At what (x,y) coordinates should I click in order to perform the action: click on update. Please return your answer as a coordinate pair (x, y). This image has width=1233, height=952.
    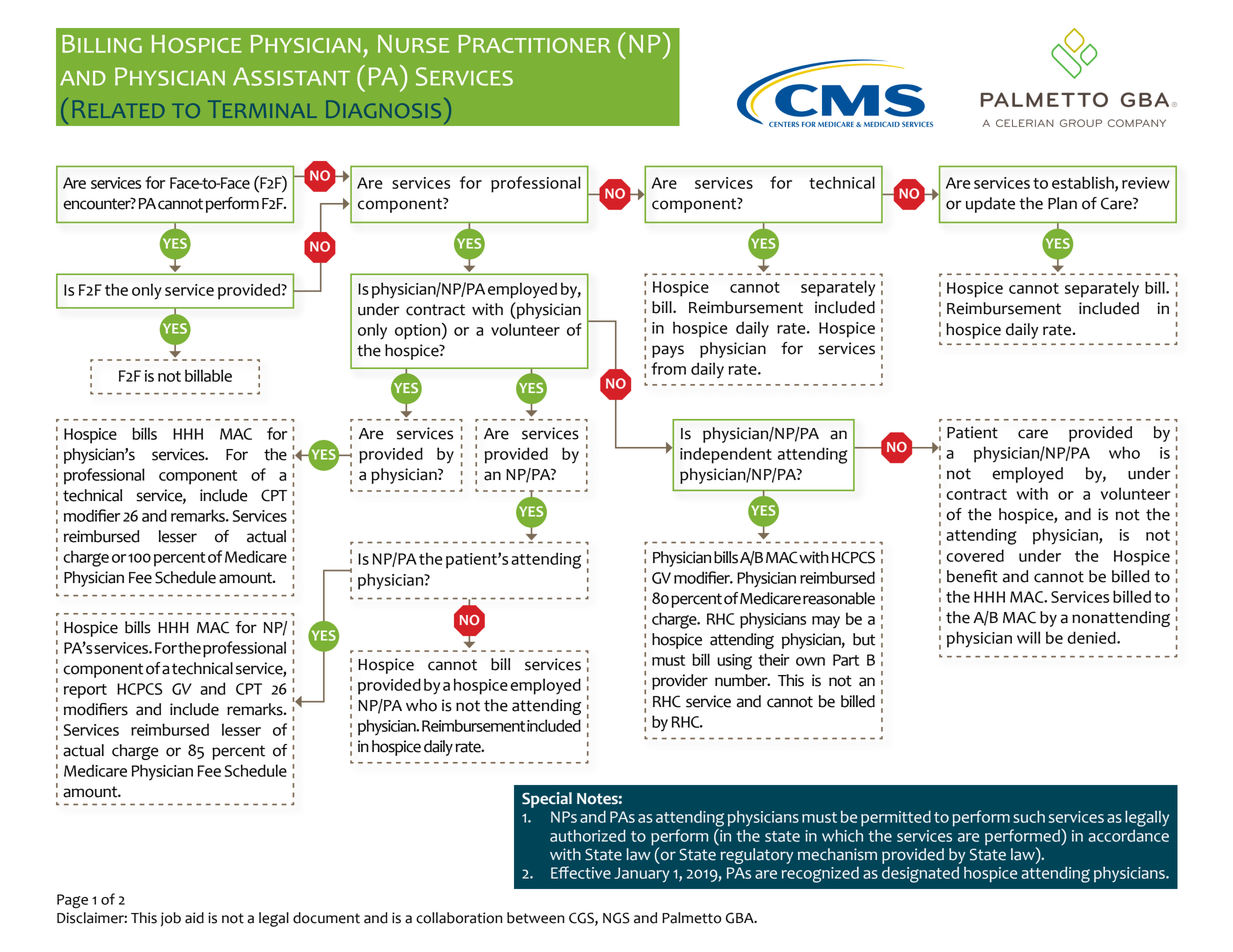
    Looking at the image, I should click on (990, 205).
